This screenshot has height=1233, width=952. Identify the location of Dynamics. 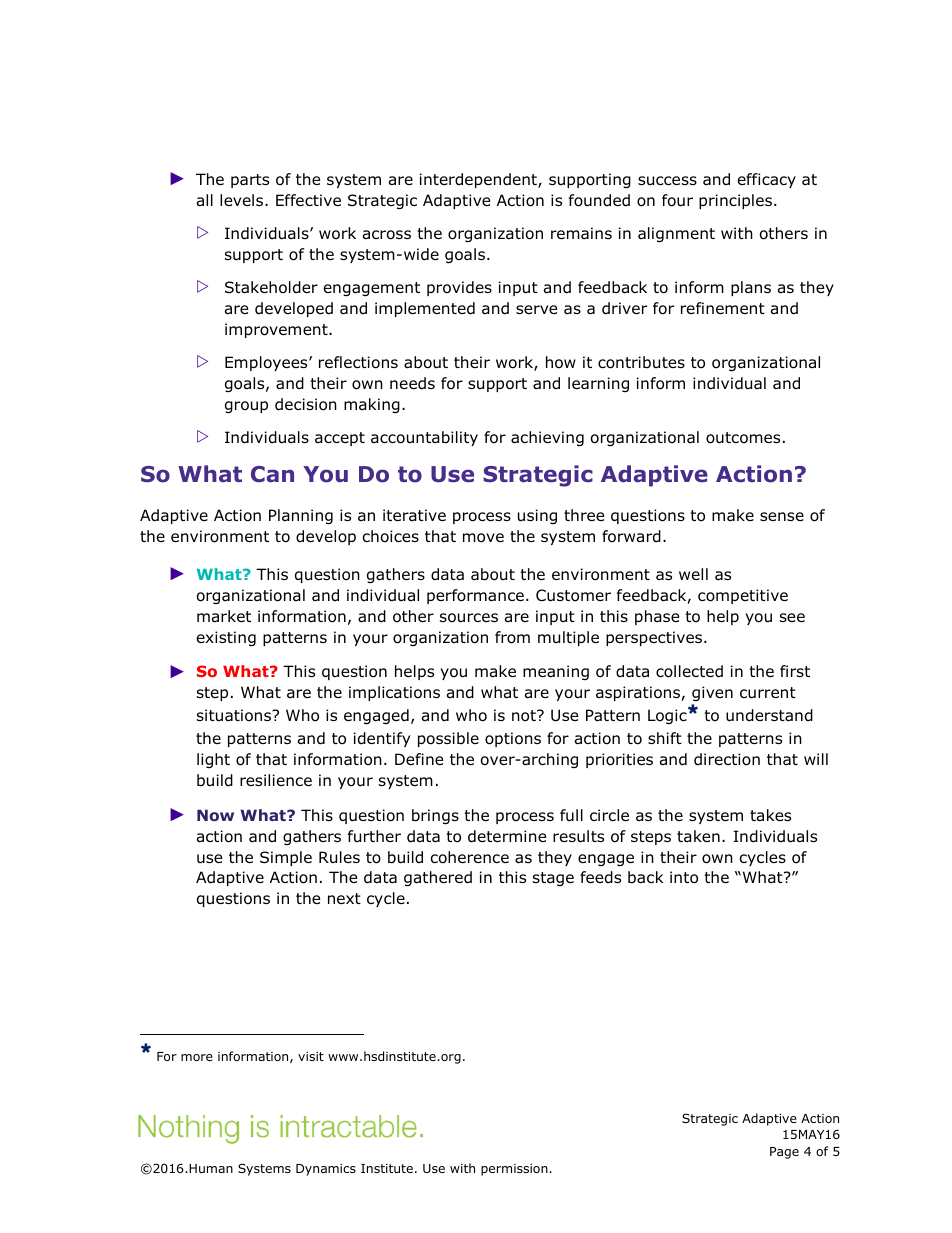
(326, 1170).
